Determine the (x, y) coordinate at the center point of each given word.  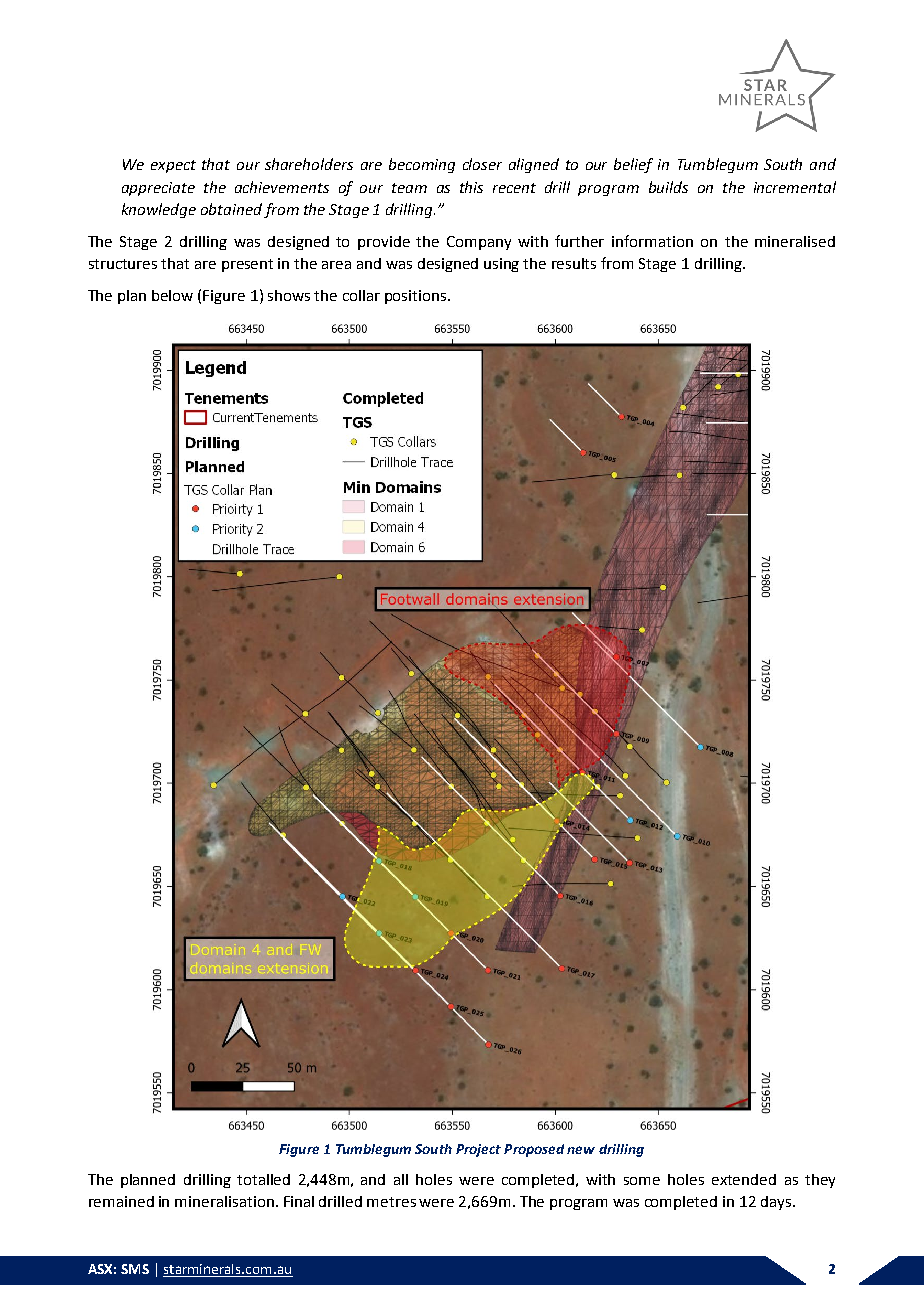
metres (391, 1202)
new (581, 1150)
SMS (135, 1269)
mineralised (795, 241)
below (172, 295)
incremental (795, 187)
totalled (263, 1179)
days (777, 1203)
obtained (231, 209)
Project (478, 1150)
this (471, 187)
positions (417, 297)
